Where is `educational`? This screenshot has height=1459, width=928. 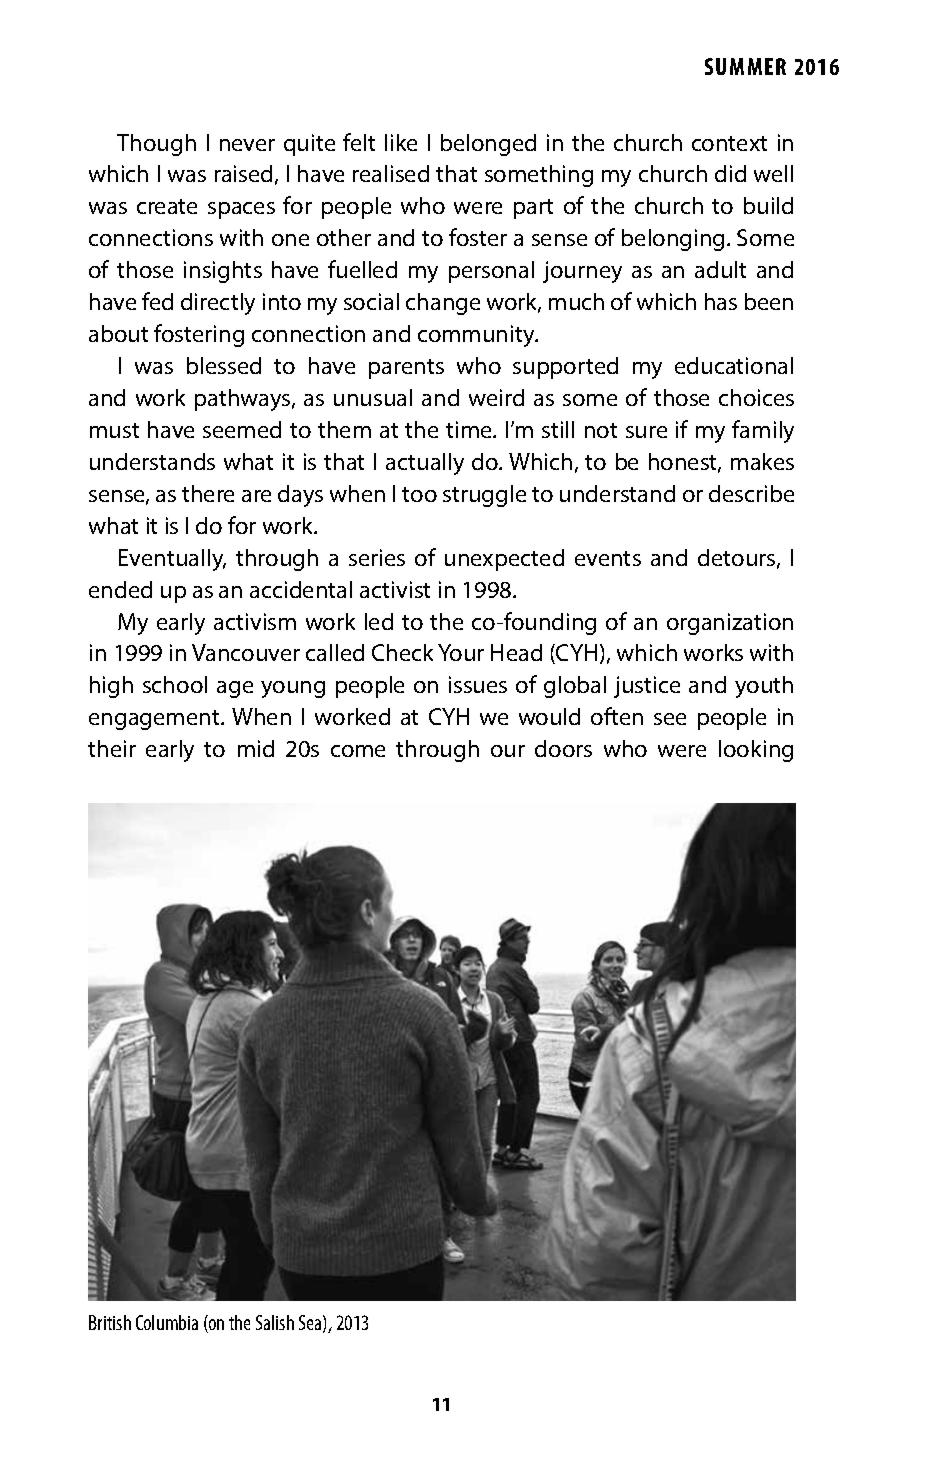 educational is located at coordinates (734, 365).
